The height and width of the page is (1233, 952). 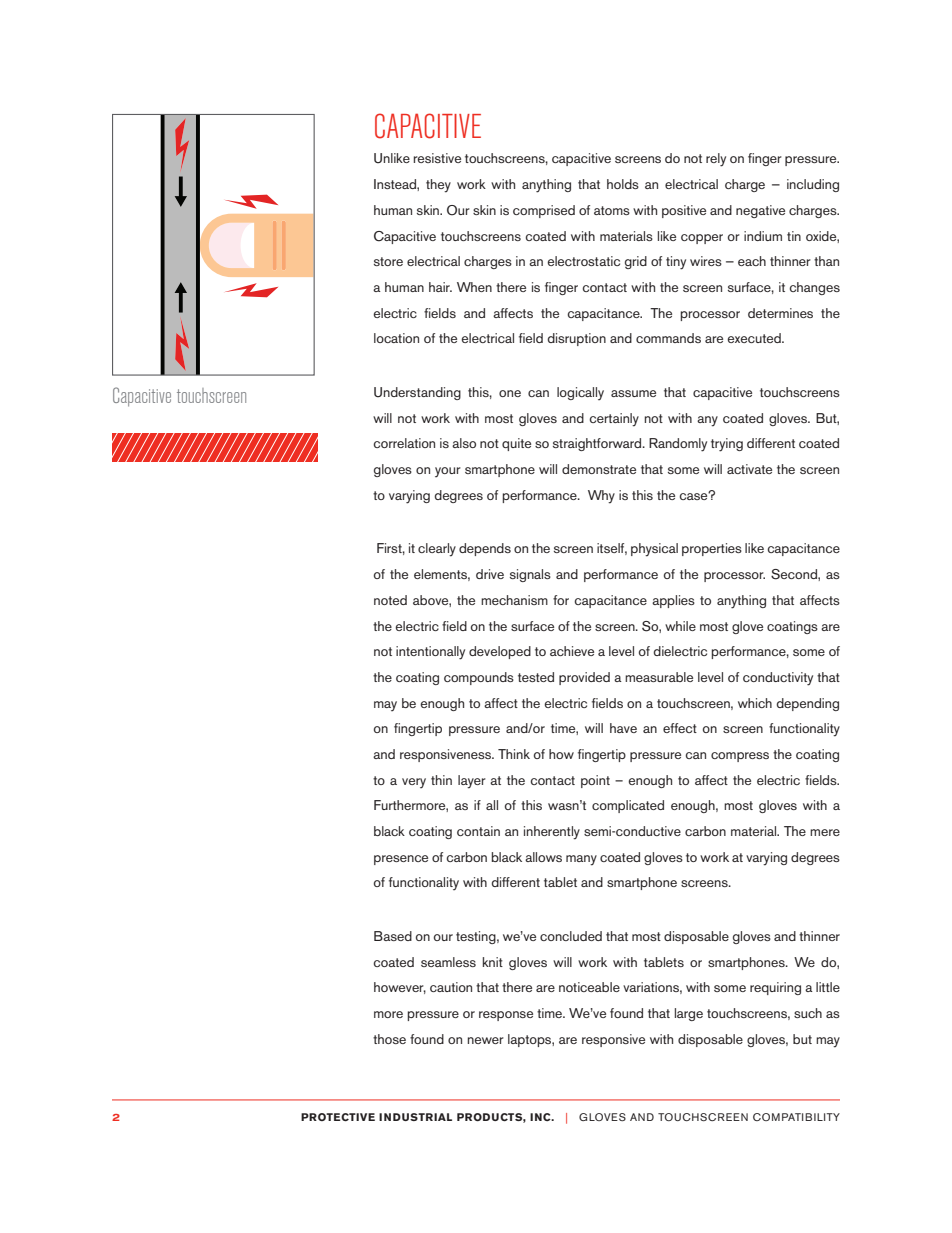 I want to click on intentionally, so click(x=430, y=653).
